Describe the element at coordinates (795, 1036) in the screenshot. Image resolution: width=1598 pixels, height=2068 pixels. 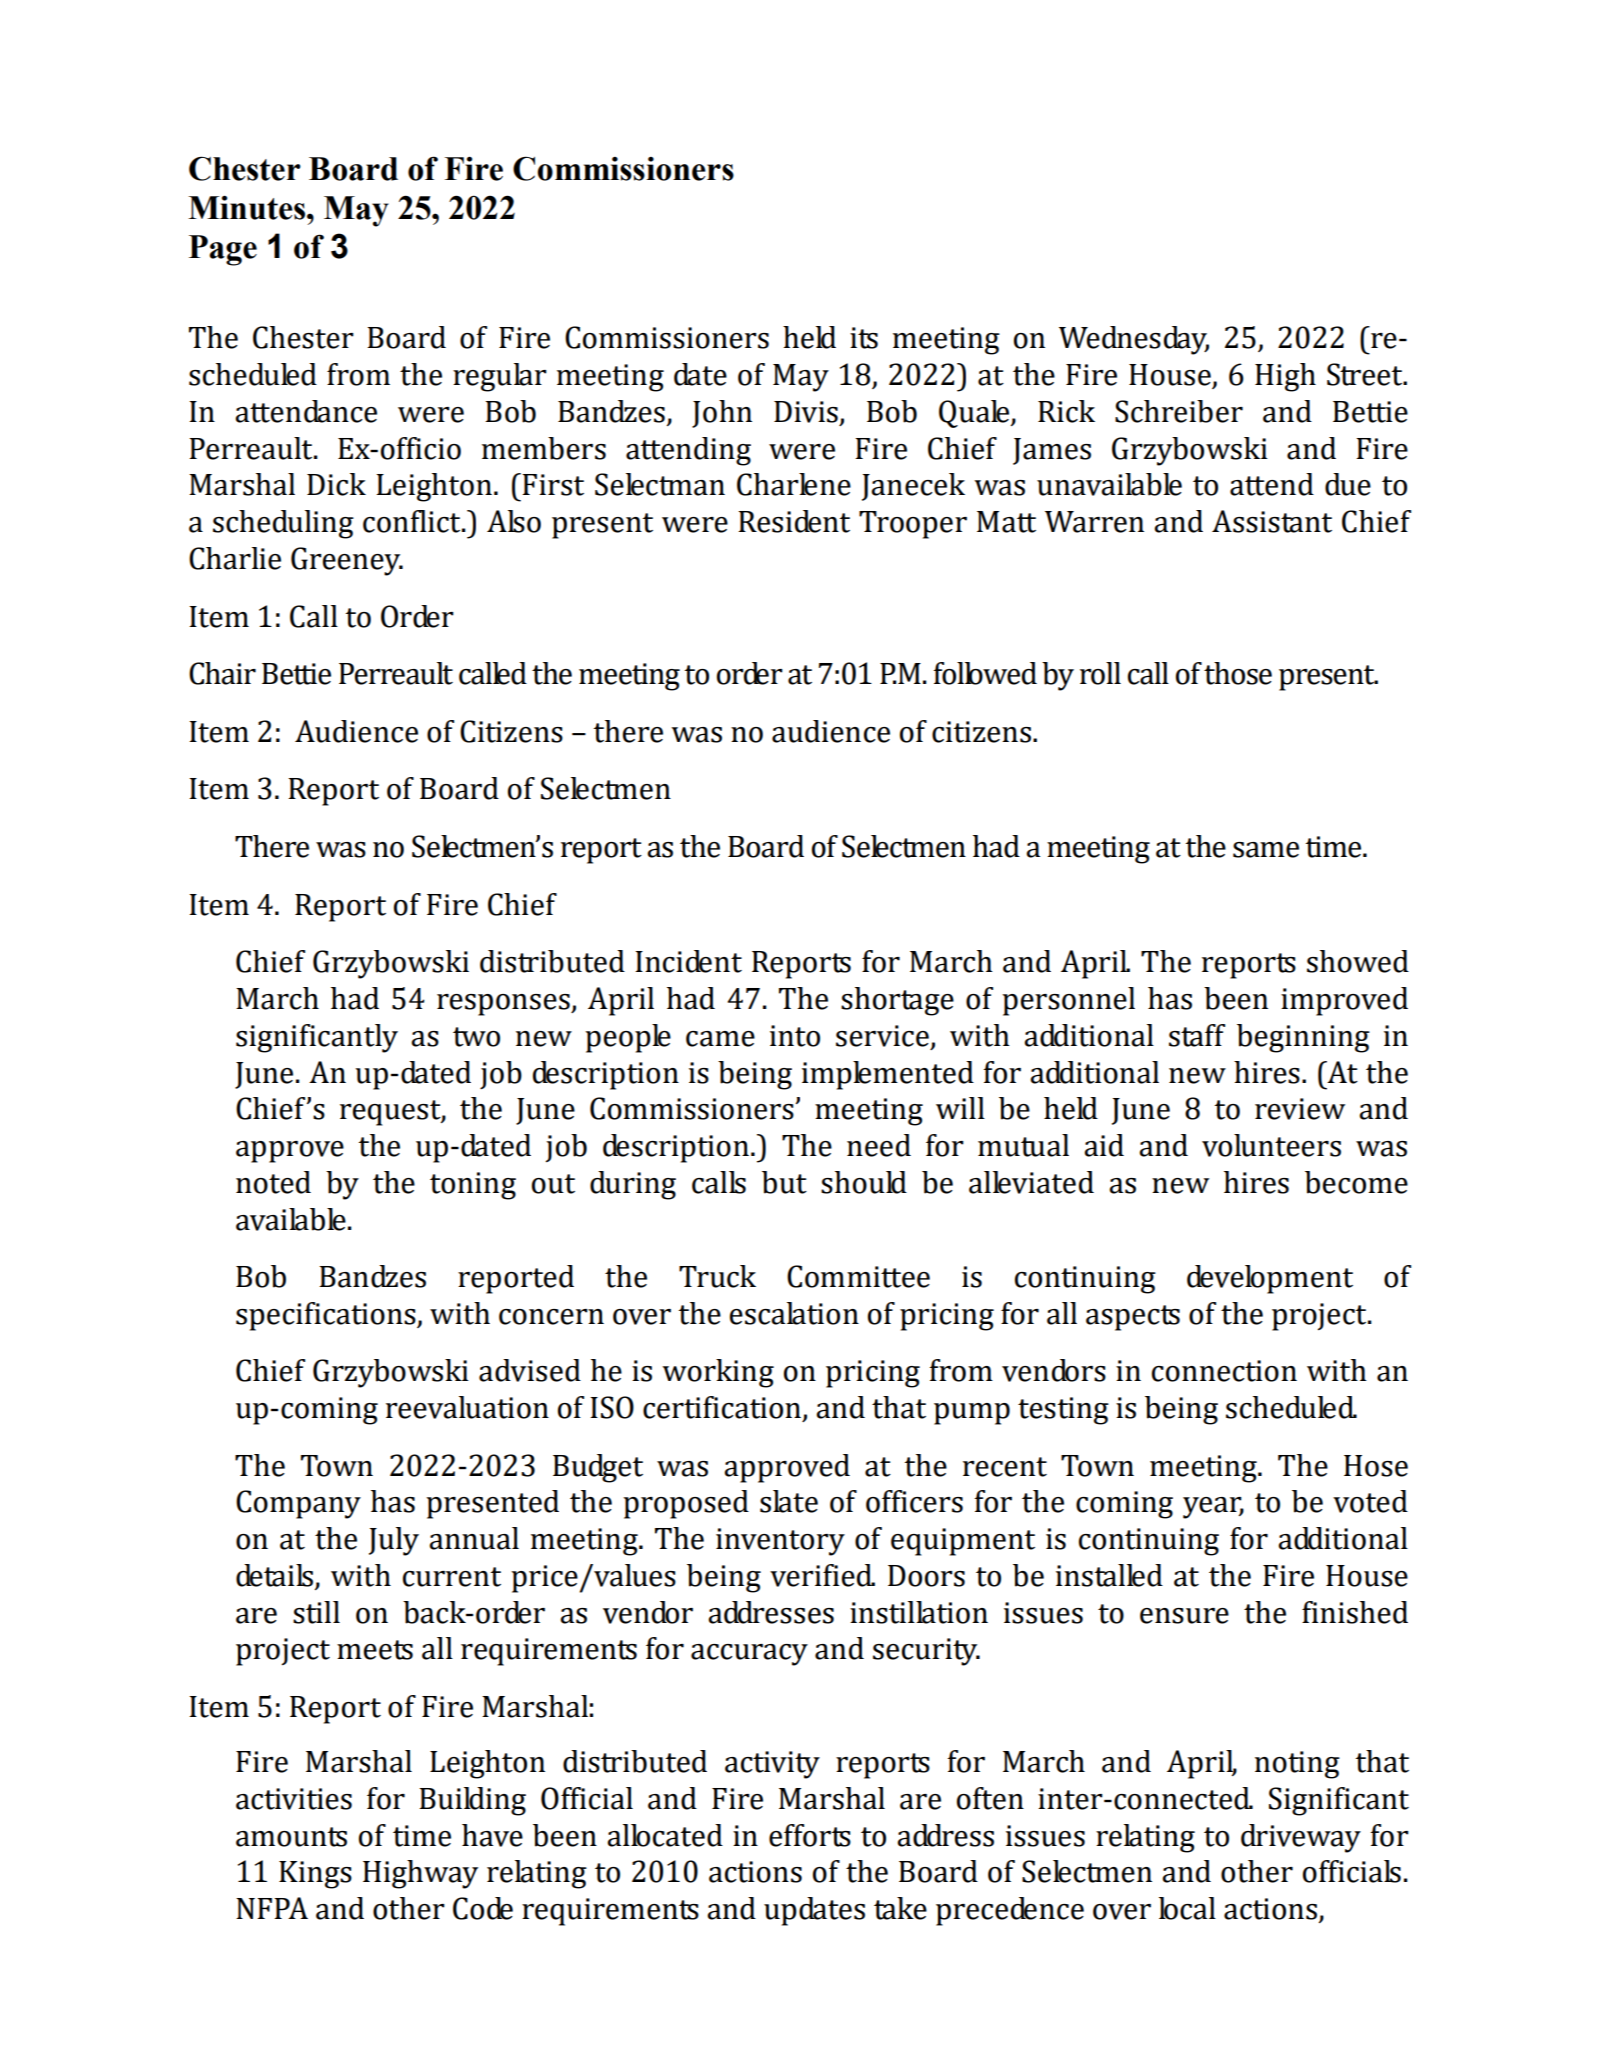
I see `into` at that location.
